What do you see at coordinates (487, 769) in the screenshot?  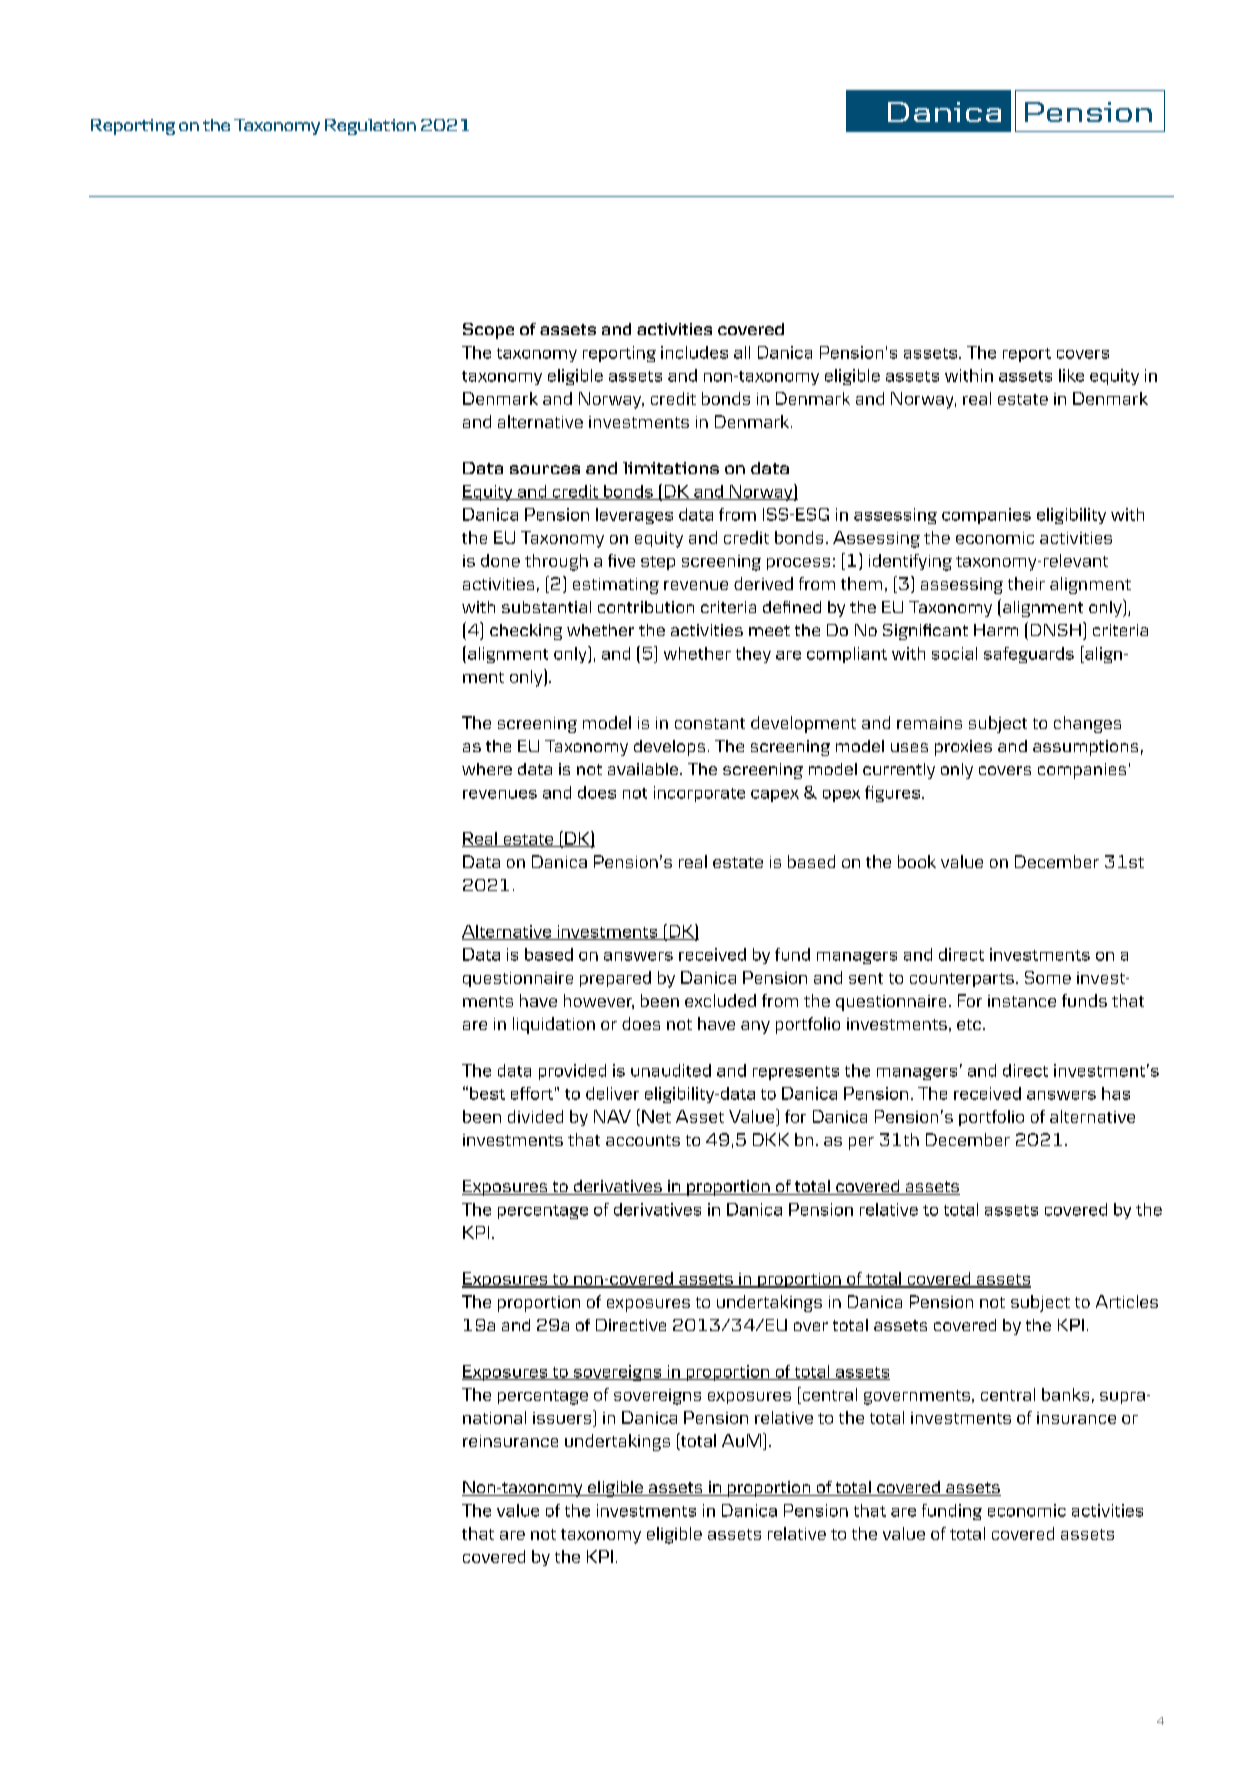 I see `where` at bounding box center [487, 769].
